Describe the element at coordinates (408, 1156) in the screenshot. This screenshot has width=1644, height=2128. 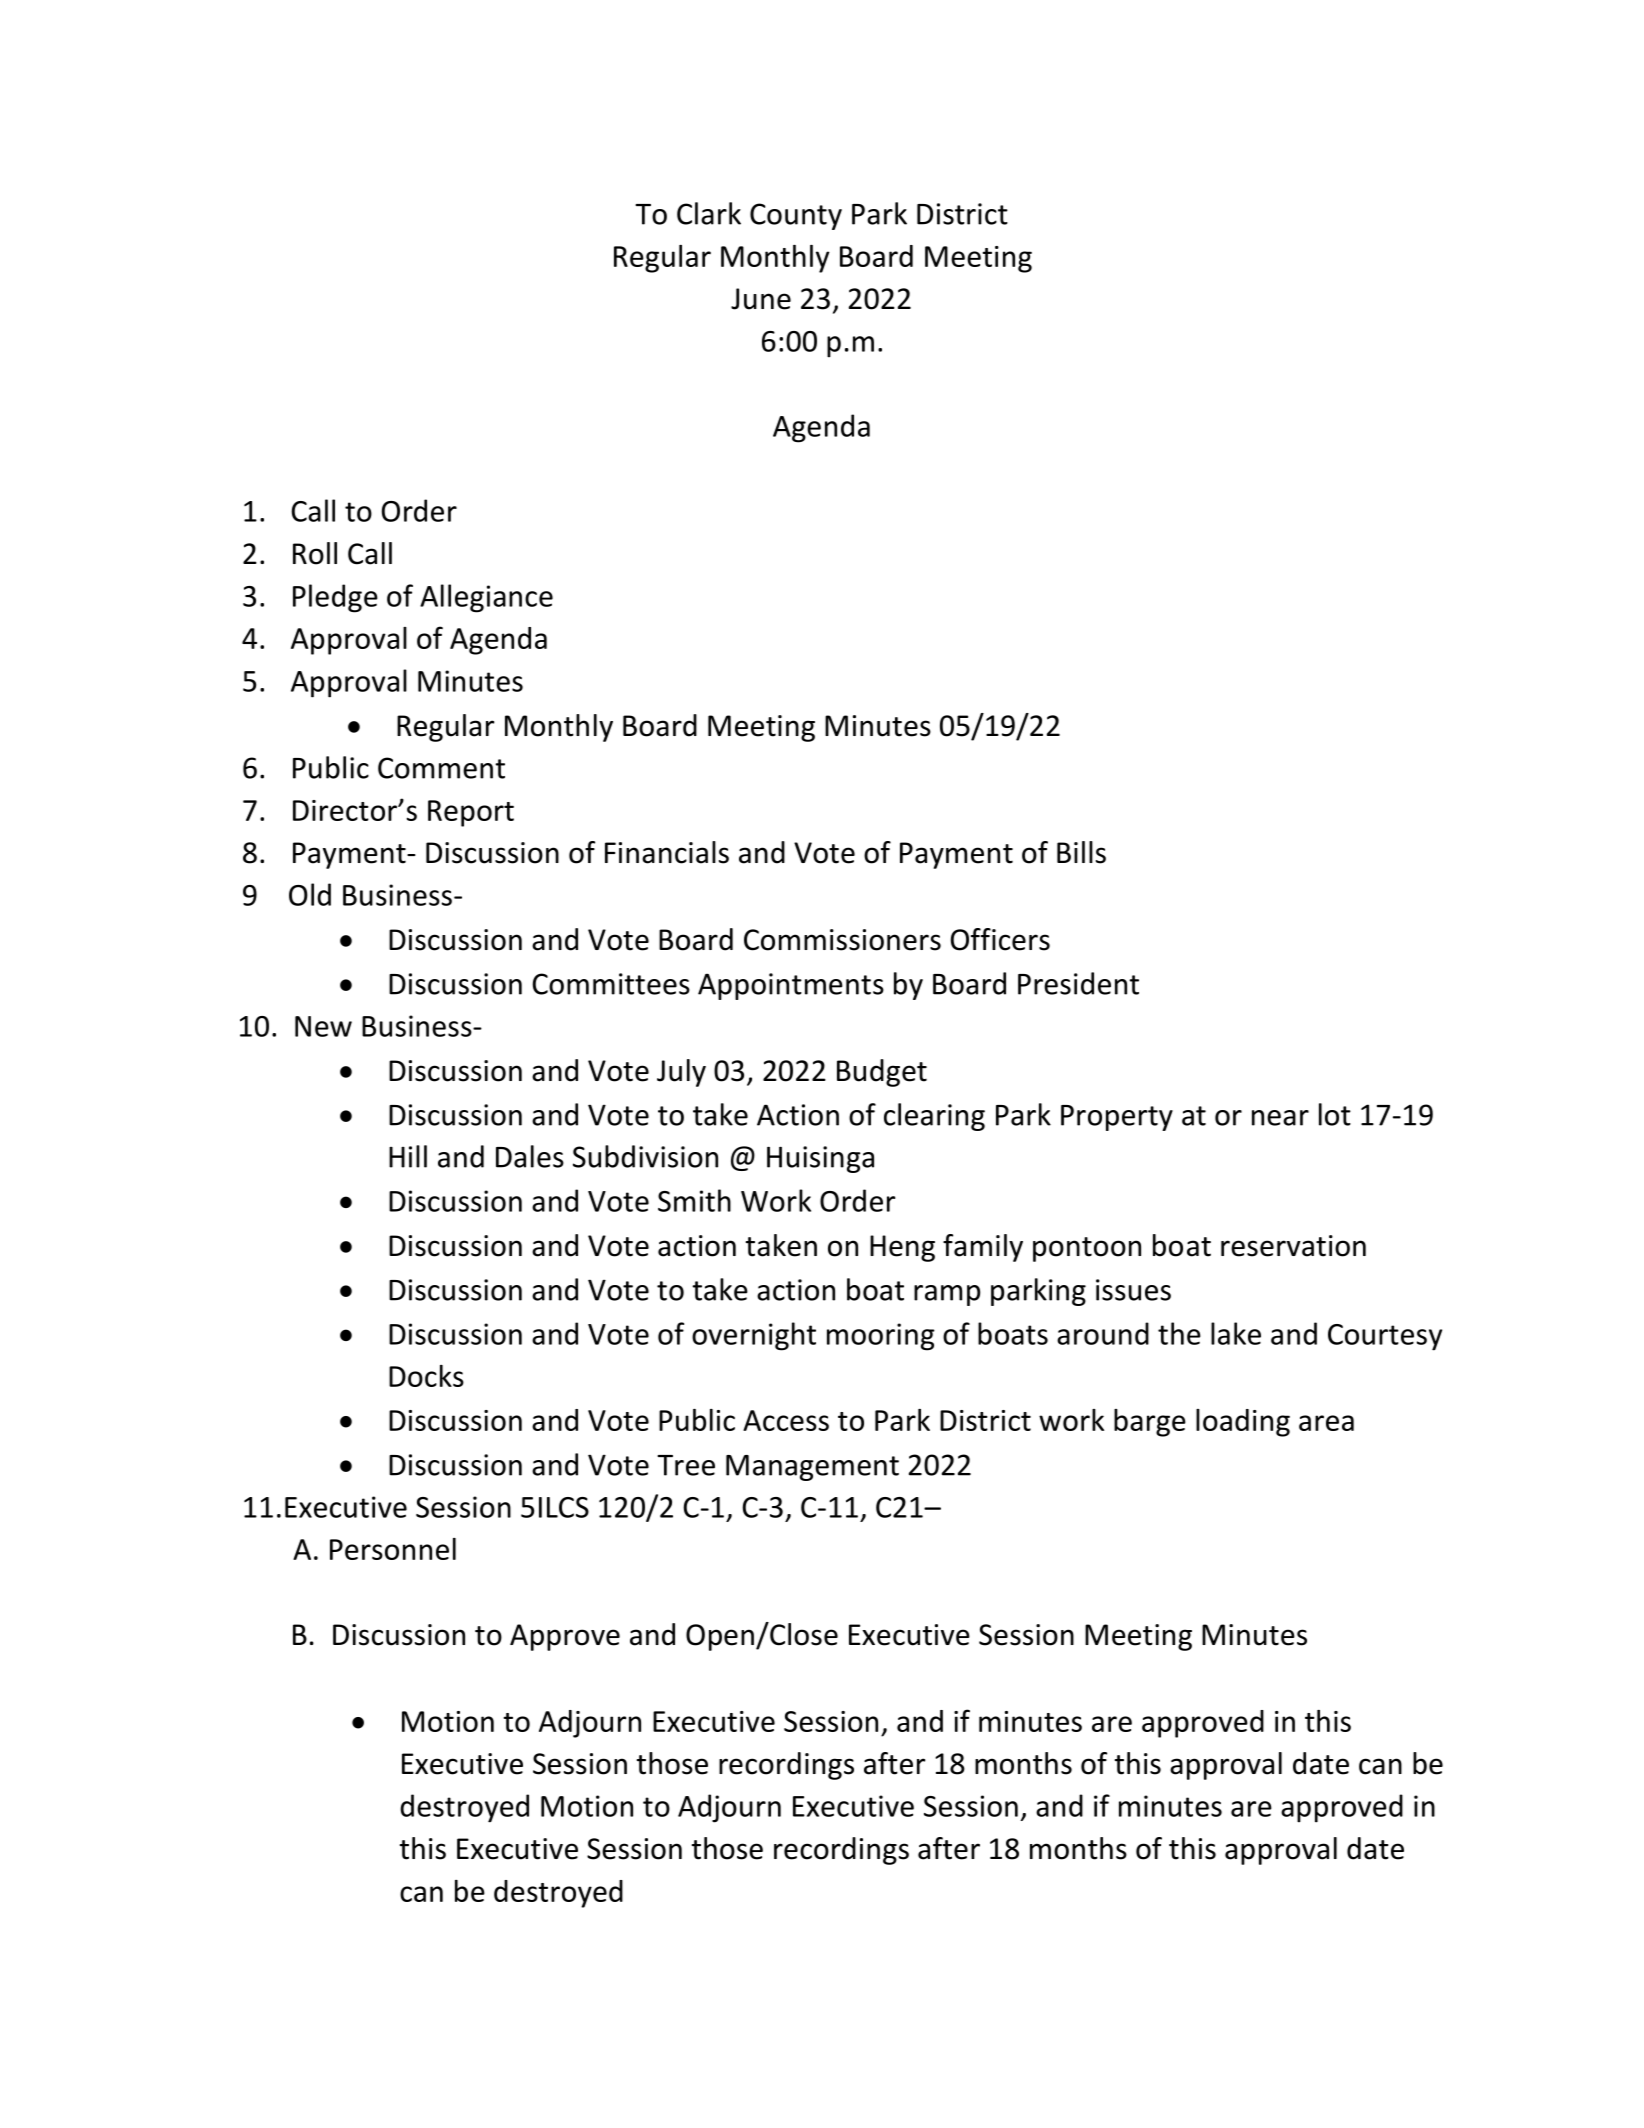
I see `Hill` at that location.
